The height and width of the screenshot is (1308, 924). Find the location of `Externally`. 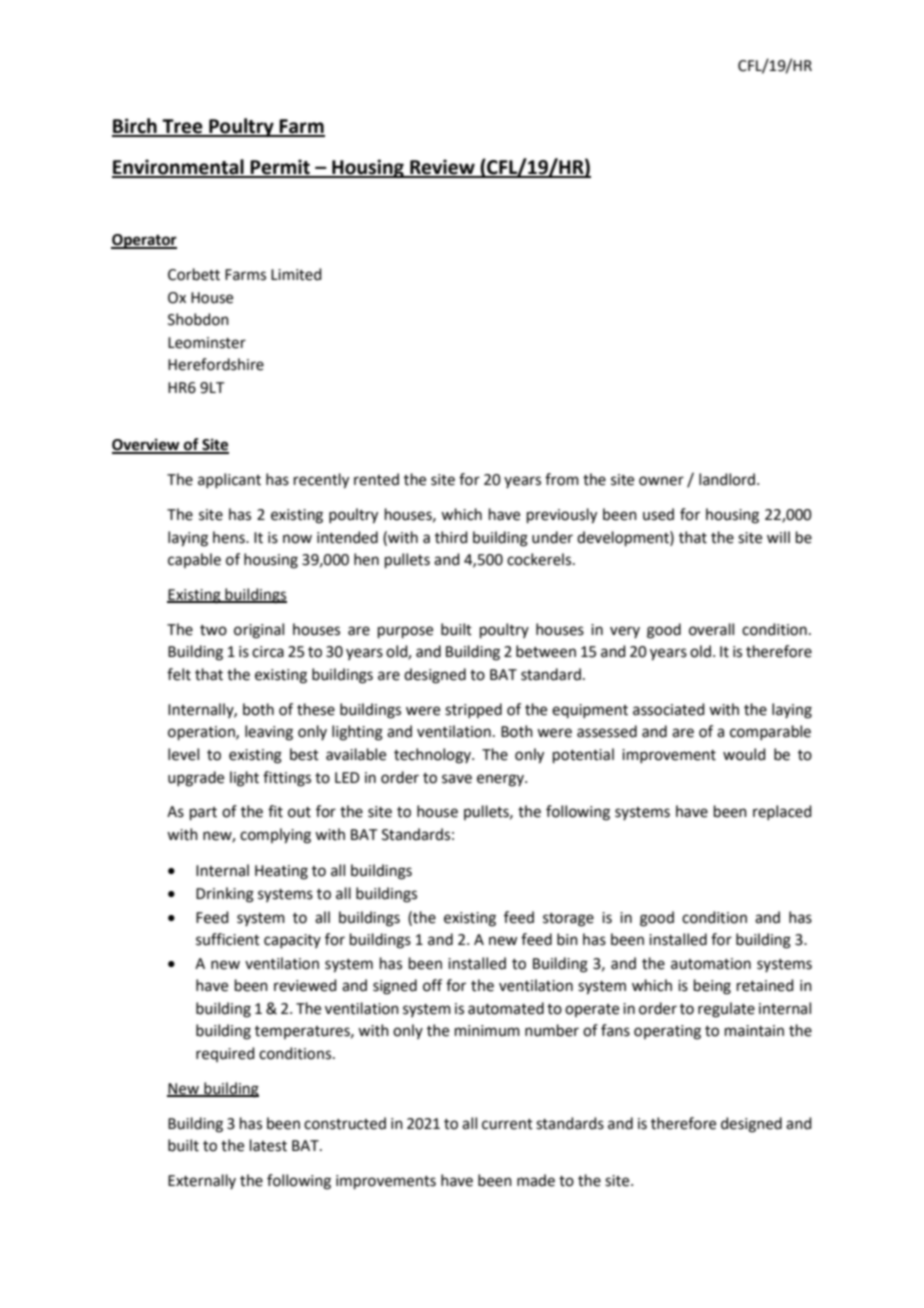

Externally is located at coordinates (202, 1181).
